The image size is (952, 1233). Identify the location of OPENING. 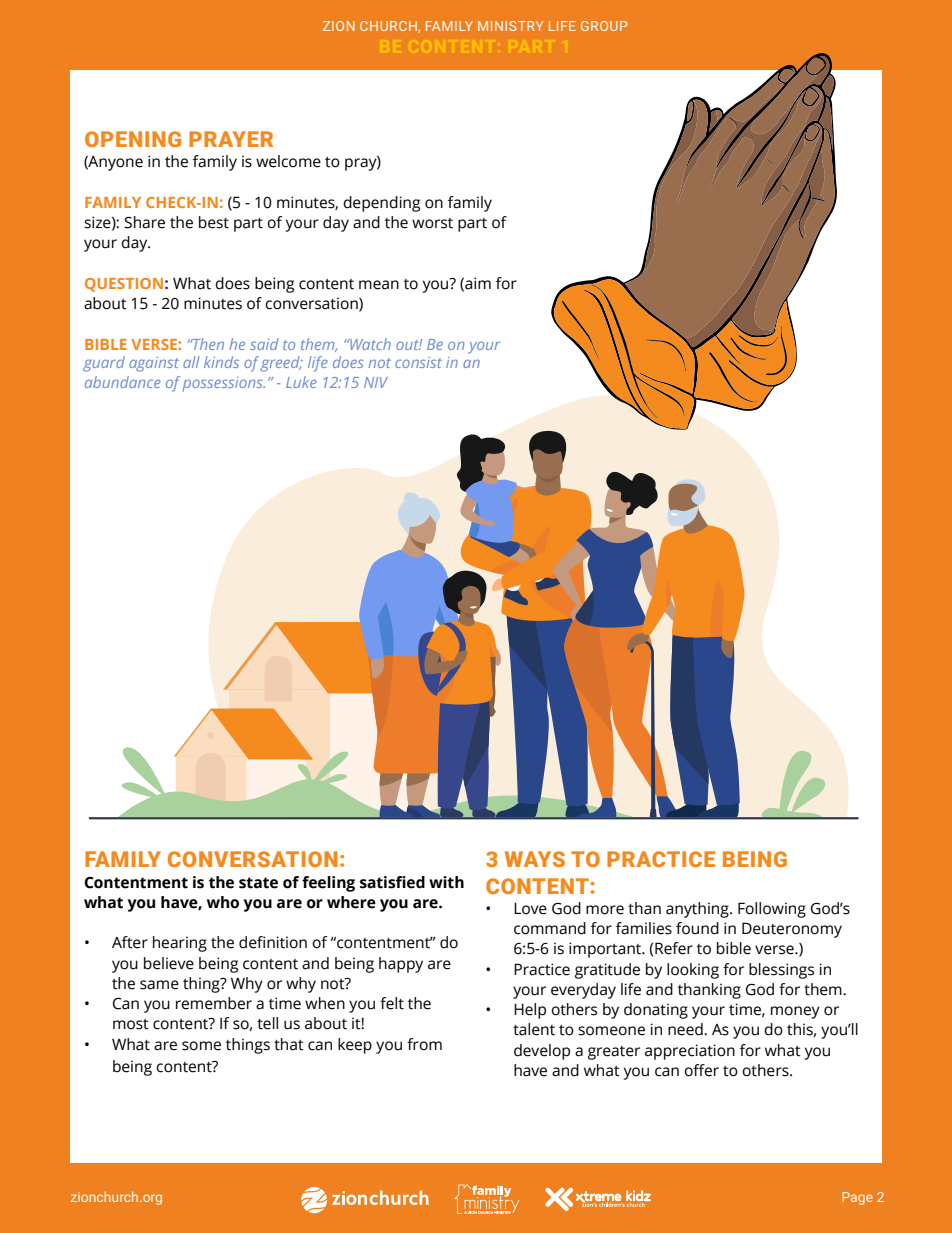
(133, 139).
